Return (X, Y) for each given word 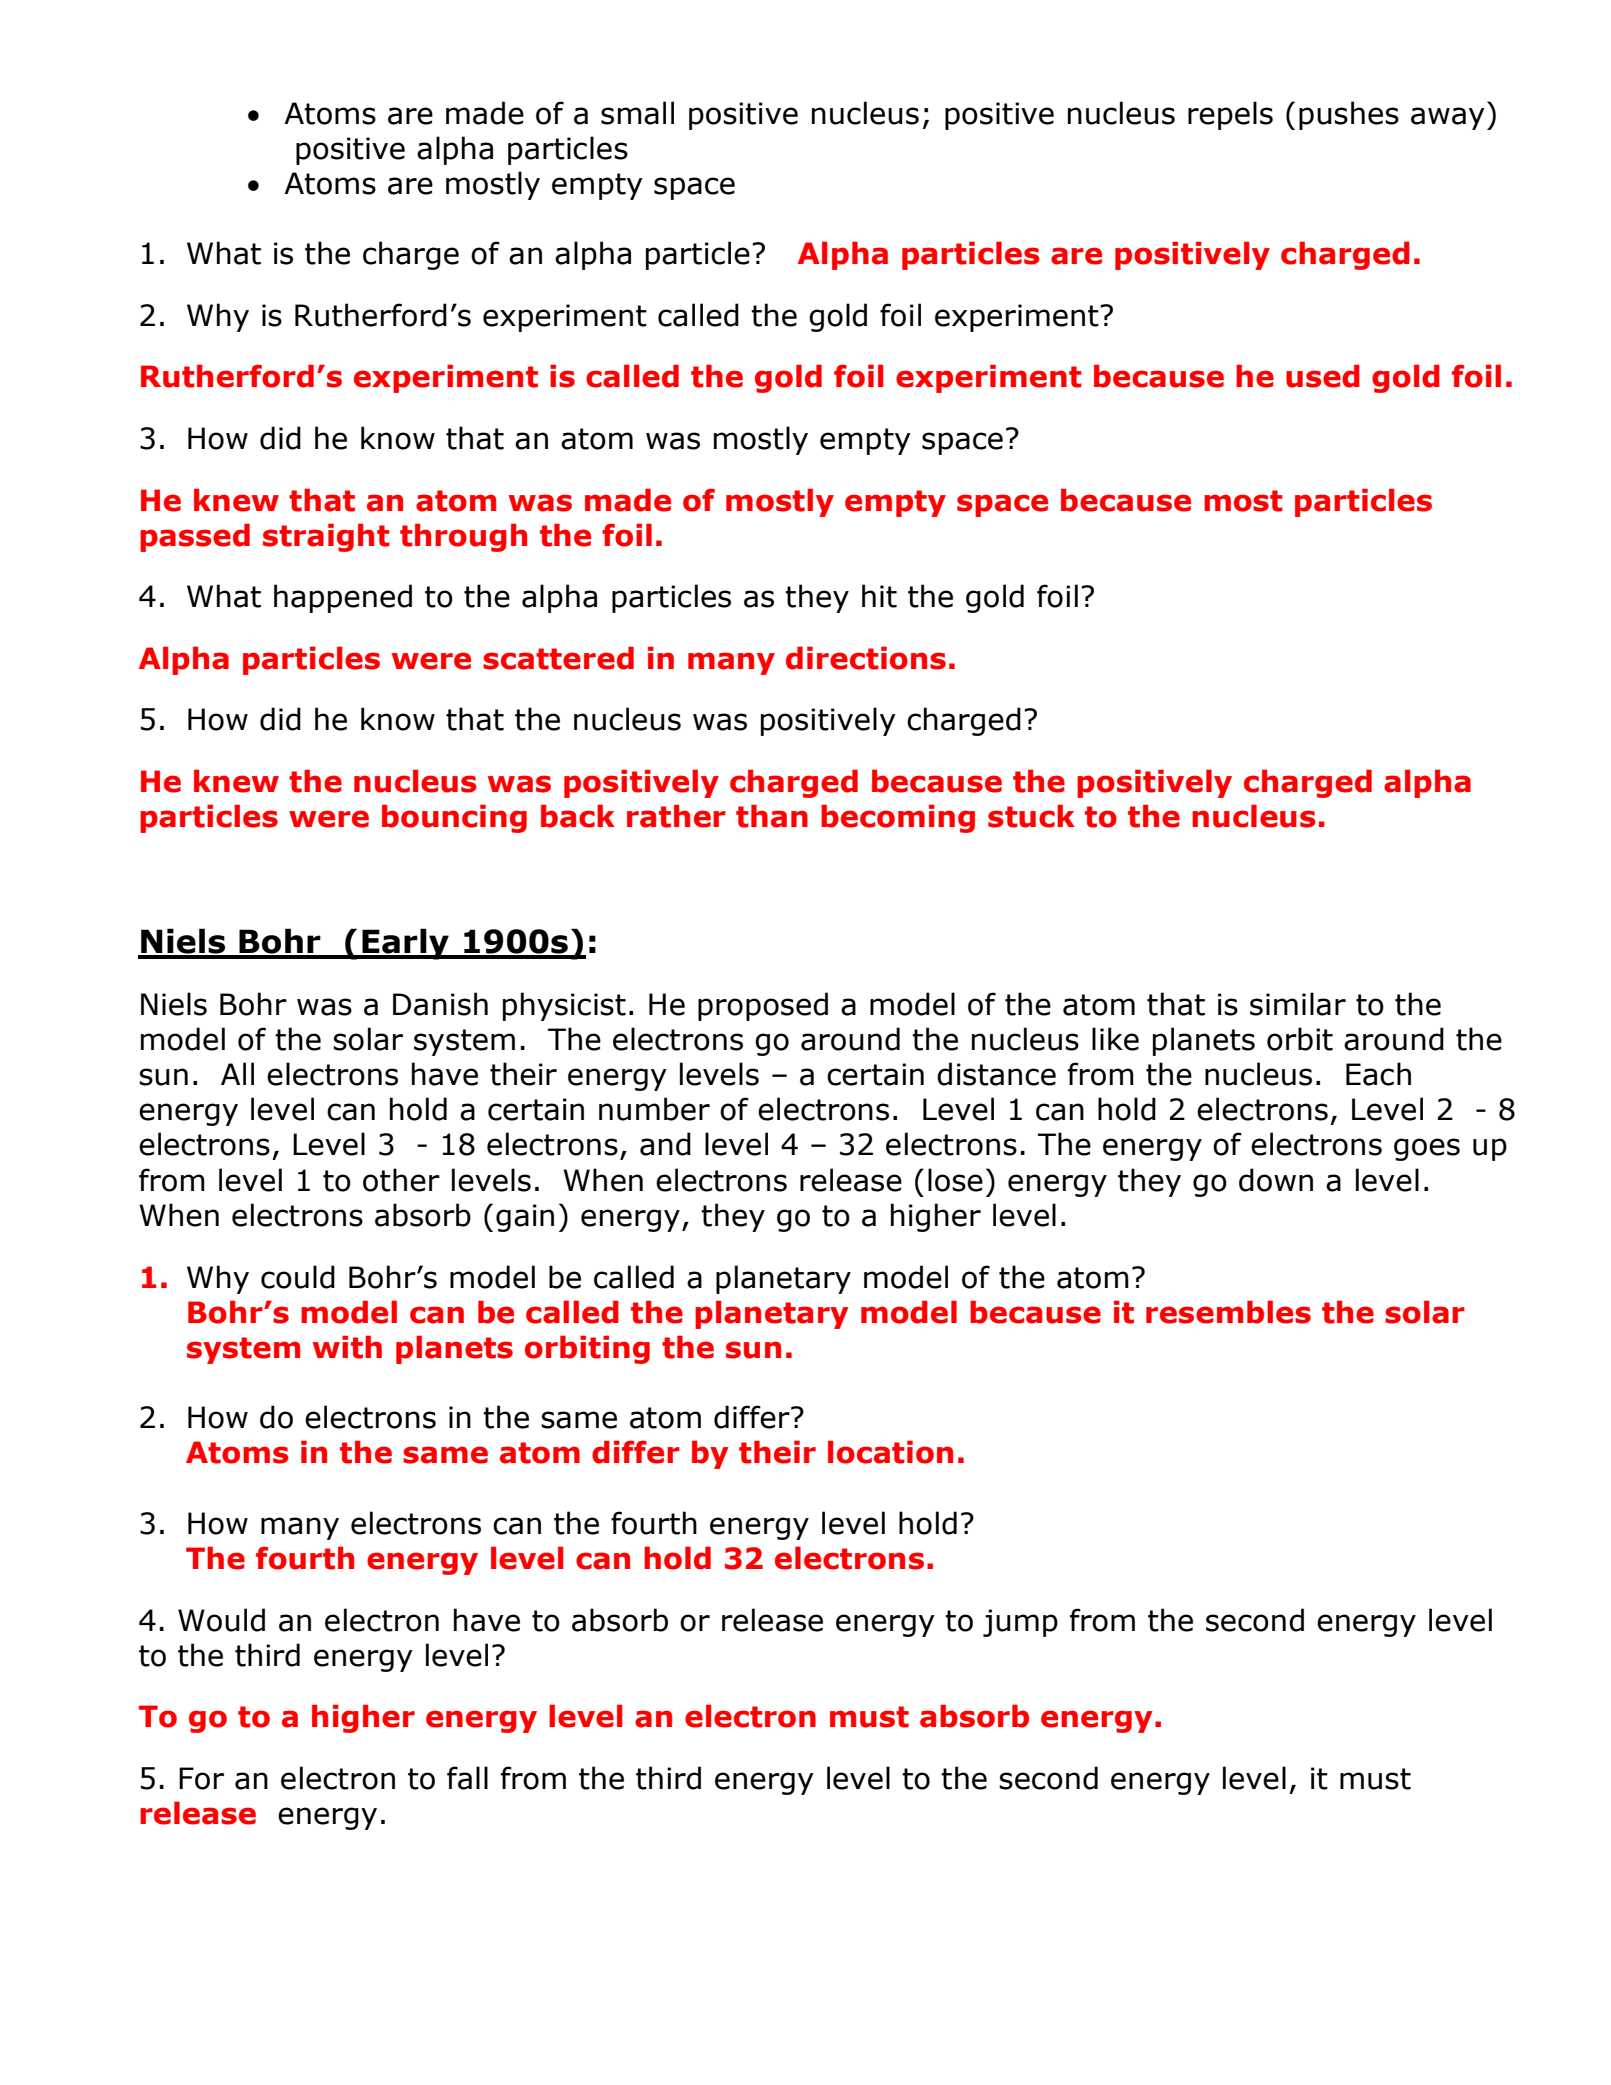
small (637, 113)
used (1323, 376)
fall (467, 1778)
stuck (1031, 816)
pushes (1349, 115)
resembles (1228, 1312)
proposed (763, 1006)
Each (1378, 1074)
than (772, 816)
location (890, 1452)
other (401, 1180)
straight (326, 537)
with (347, 1347)
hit (879, 596)
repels (1230, 115)
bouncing (454, 818)
